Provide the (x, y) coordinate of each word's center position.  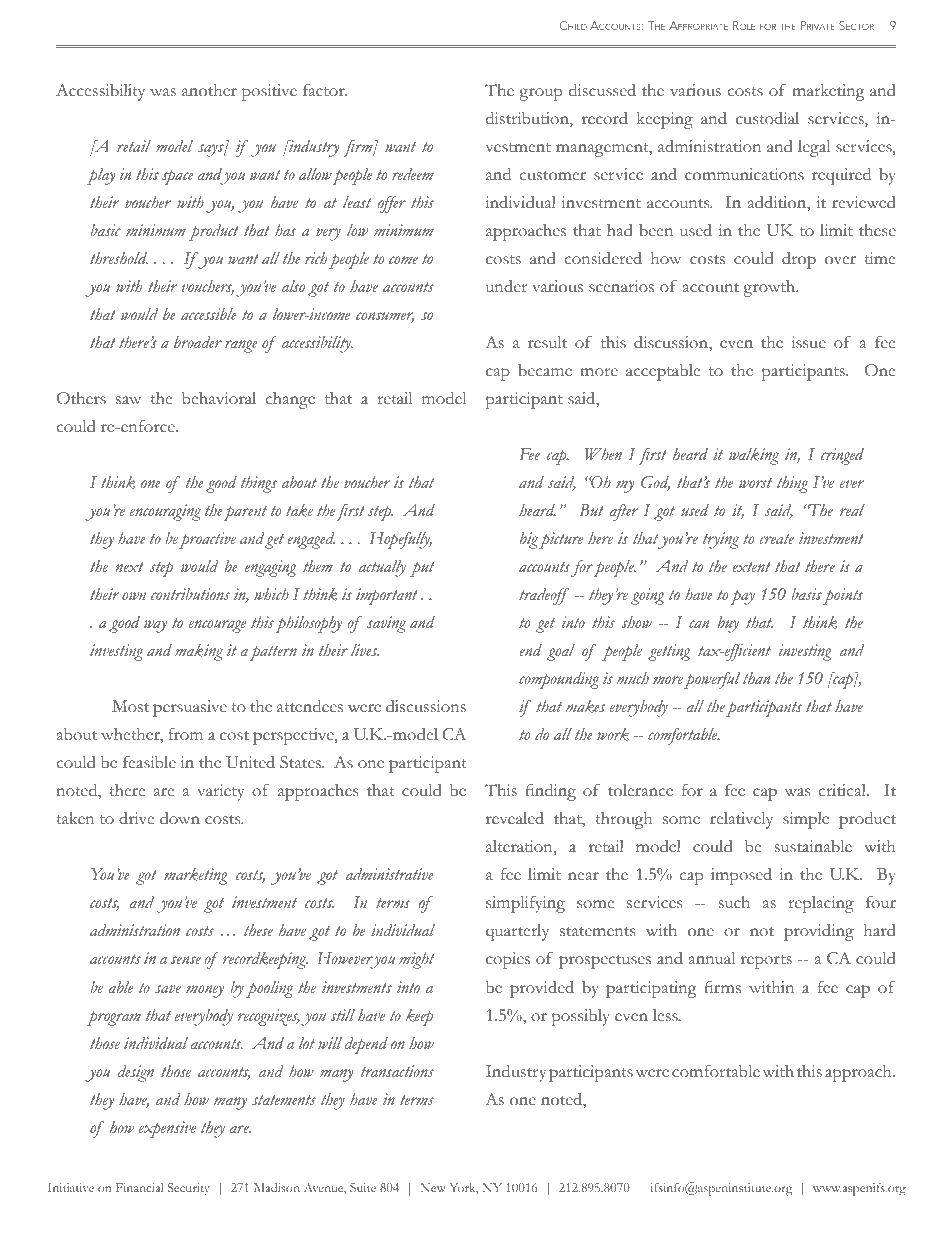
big (529, 540)
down (180, 818)
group (540, 94)
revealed (515, 818)
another (209, 90)
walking (754, 456)
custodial (767, 118)
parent (245, 513)
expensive (167, 1129)
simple (806, 820)
